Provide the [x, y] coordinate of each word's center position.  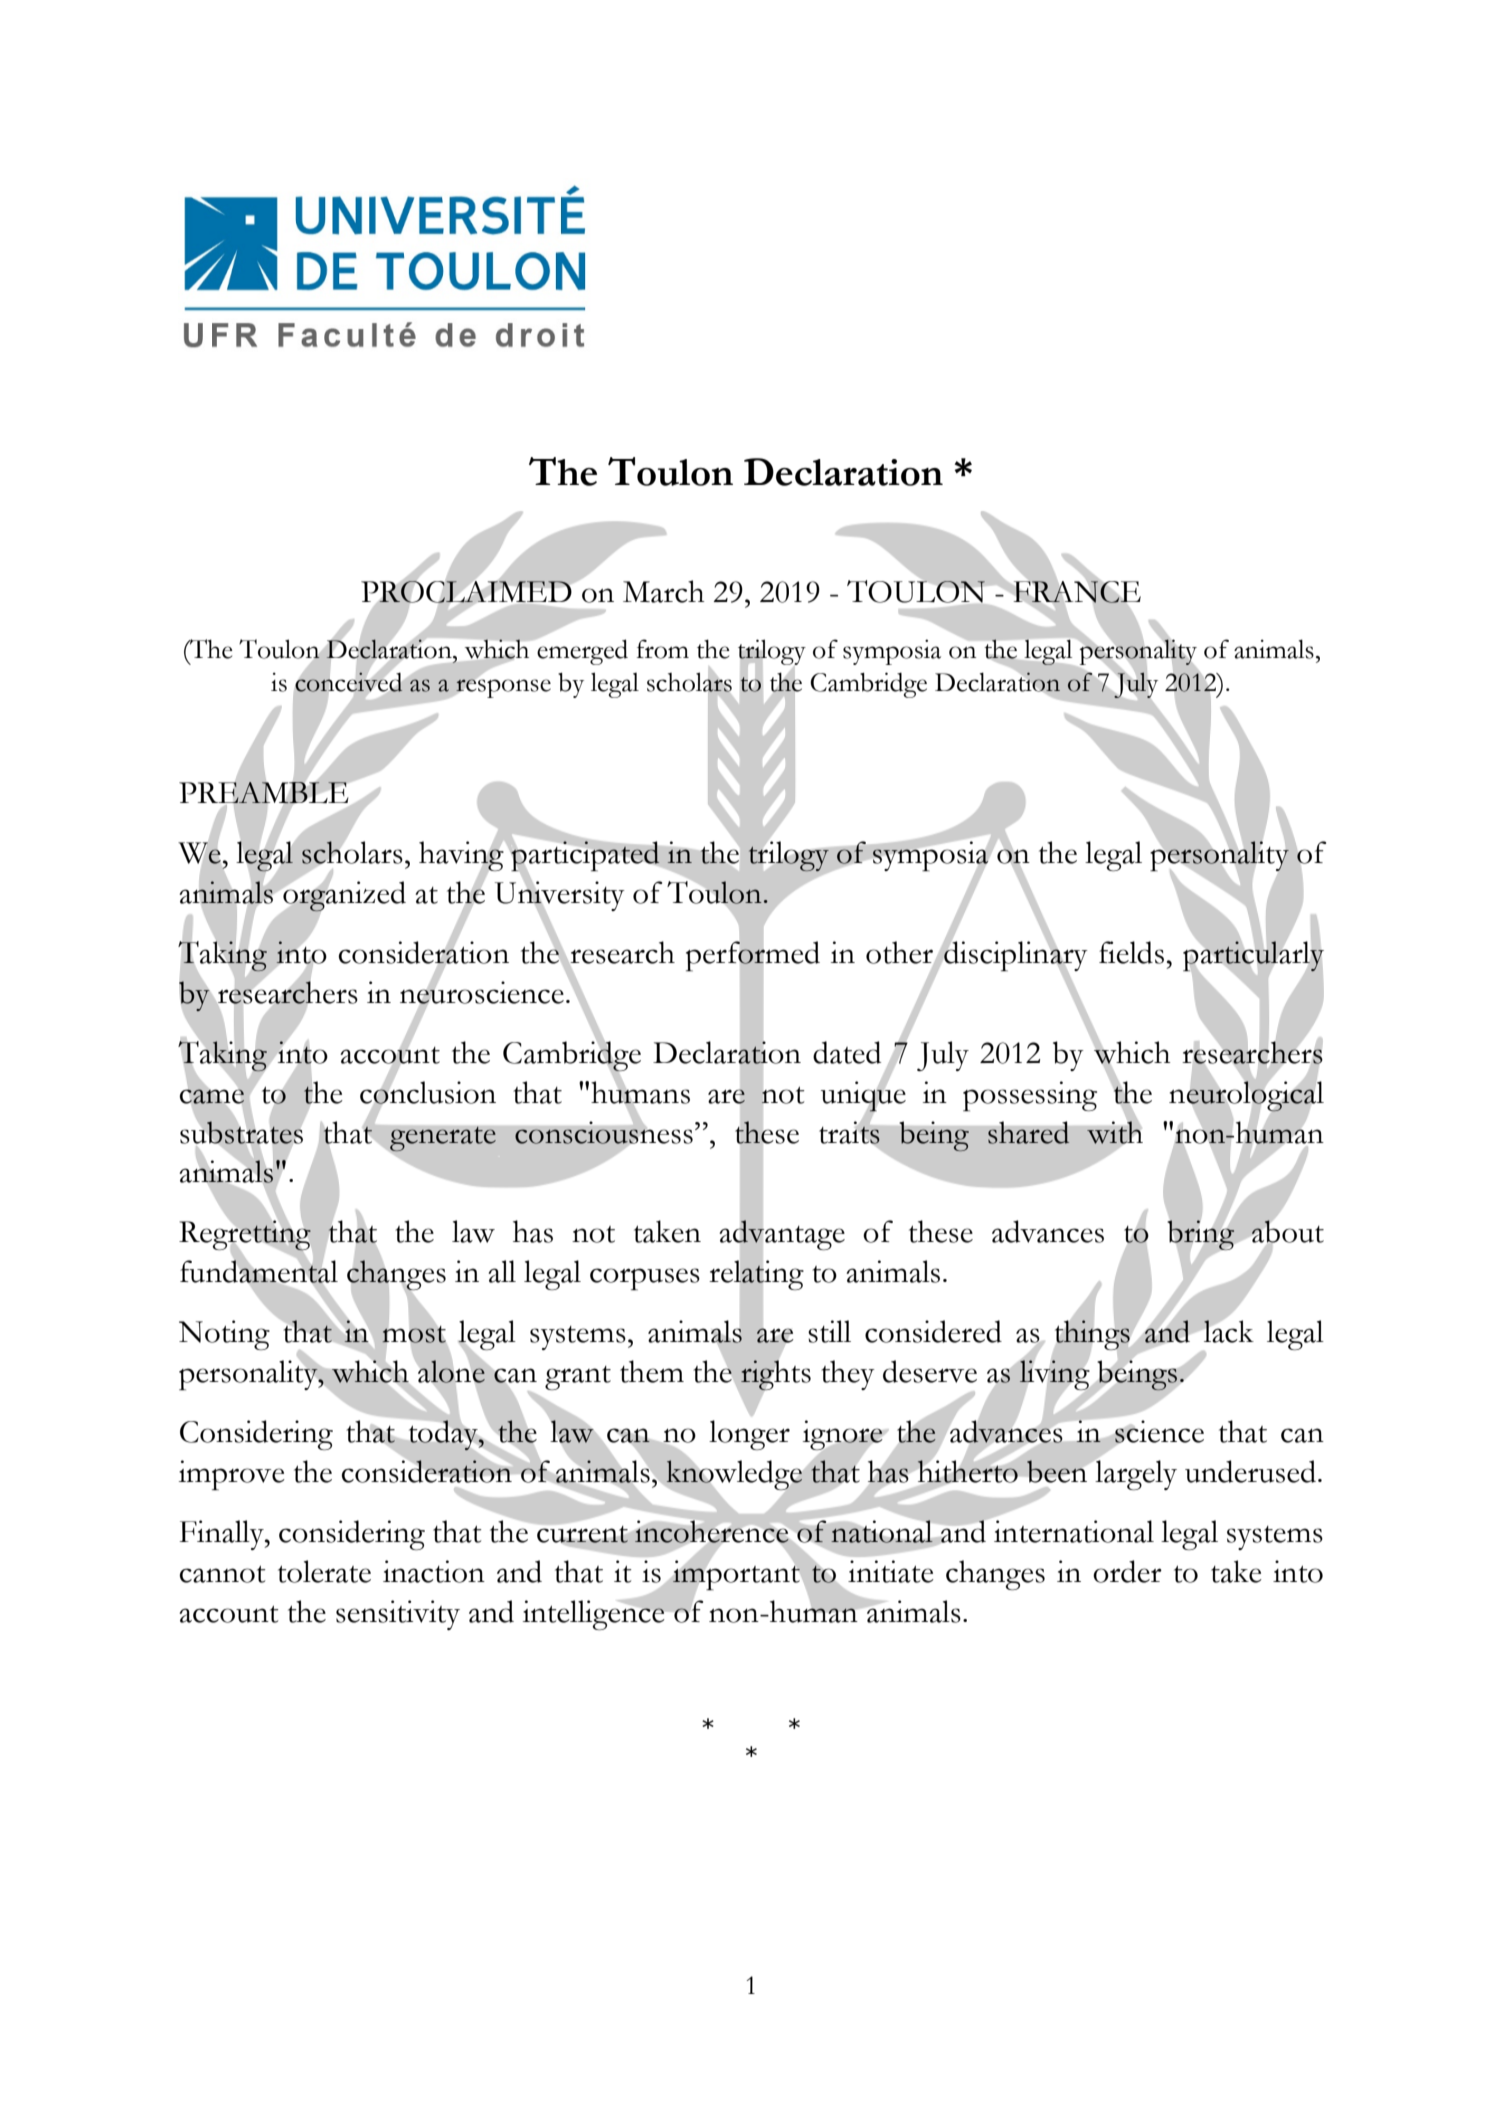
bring [1201, 1235]
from [663, 649]
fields [1131, 952]
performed [753, 956]
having [462, 856]
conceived [348, 682]
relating [756, 1276]
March [664, 591]
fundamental [259, 1271]
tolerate [324, 1571]
